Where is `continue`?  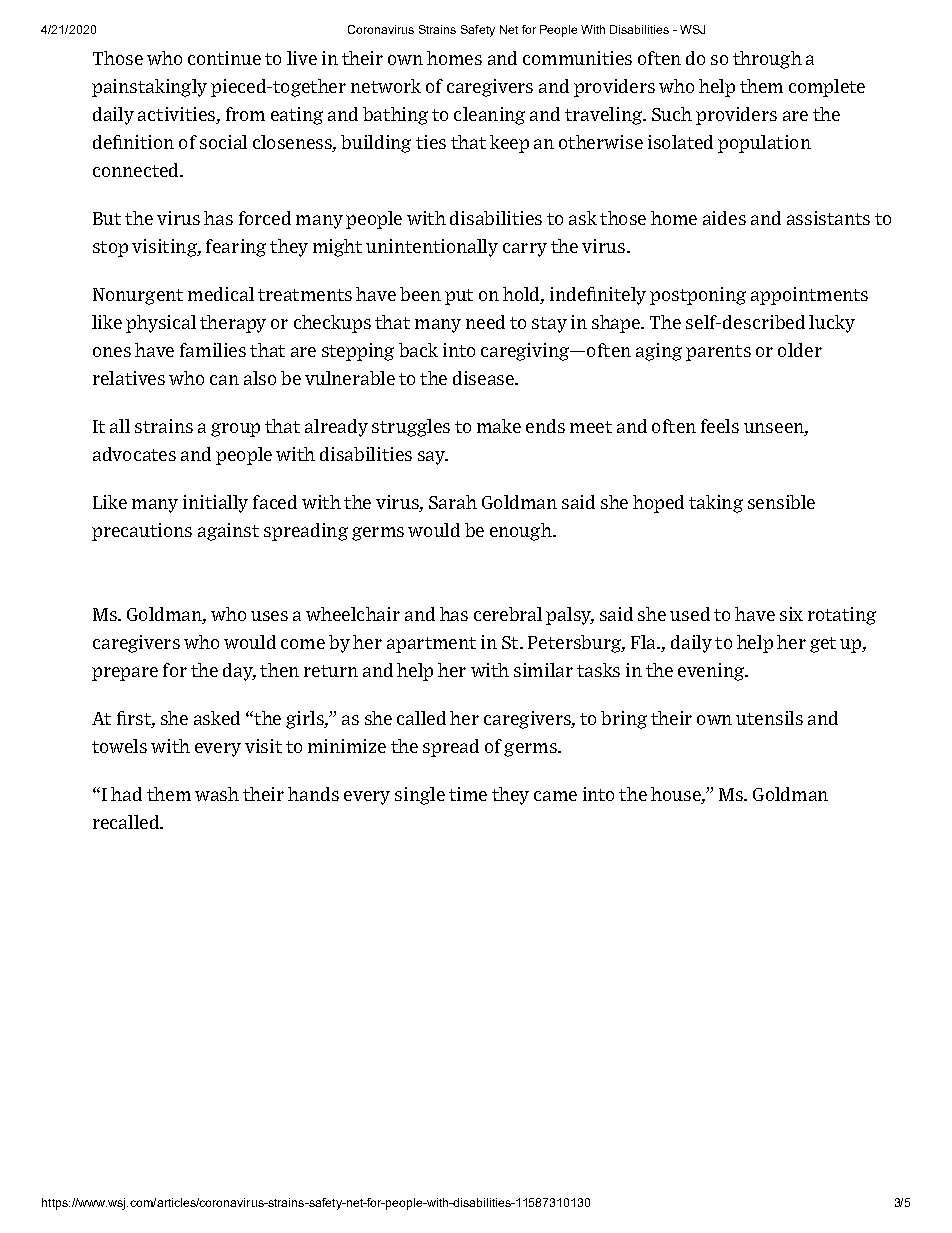
continue is located at coordinates (224, 58).
